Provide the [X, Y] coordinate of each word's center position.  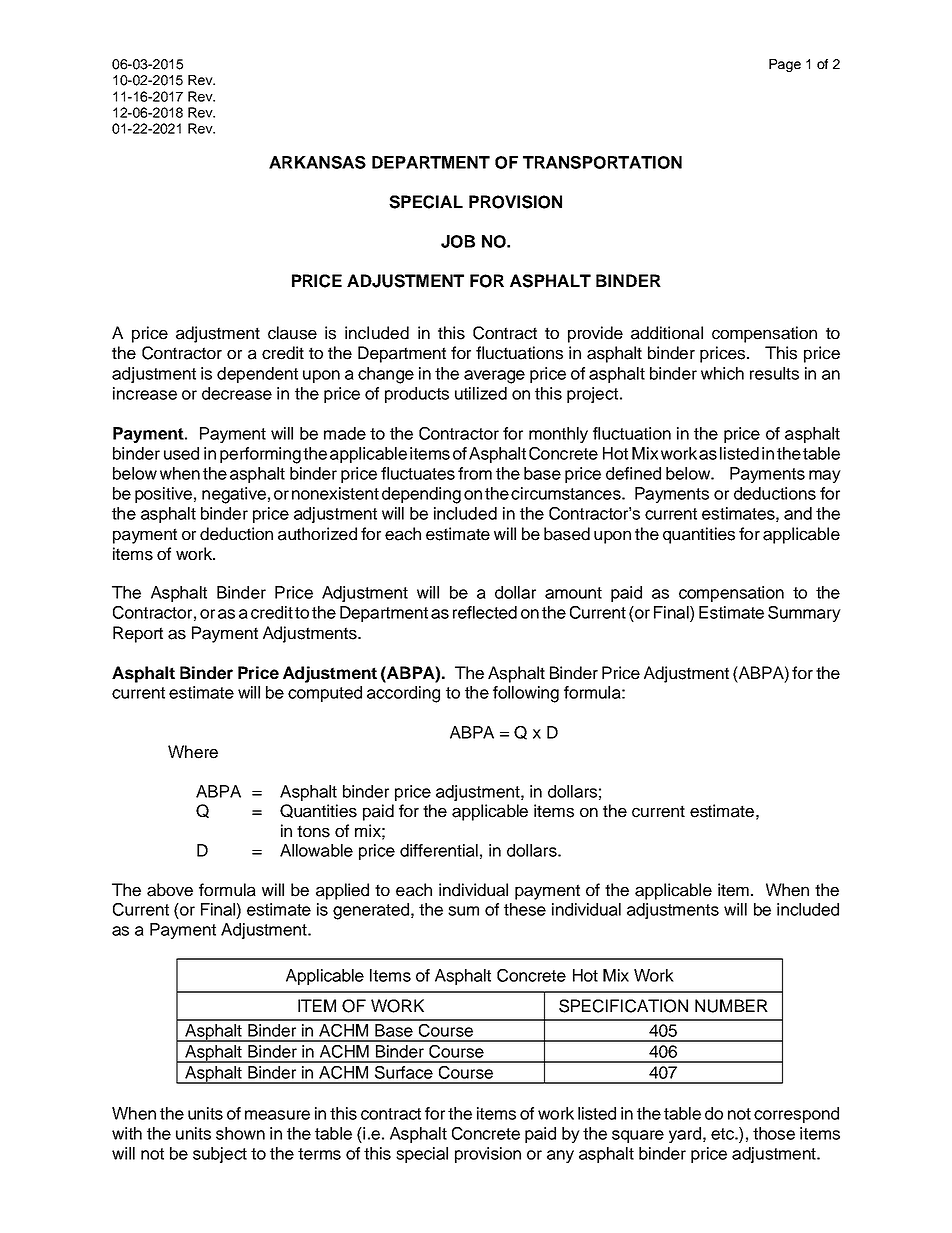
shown [240, 1133]
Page [785, 65]
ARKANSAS [317, 162]
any [560, 1156]
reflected [485, 612]
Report [138, 634]
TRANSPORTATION [602, 162]
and [798, 513]
